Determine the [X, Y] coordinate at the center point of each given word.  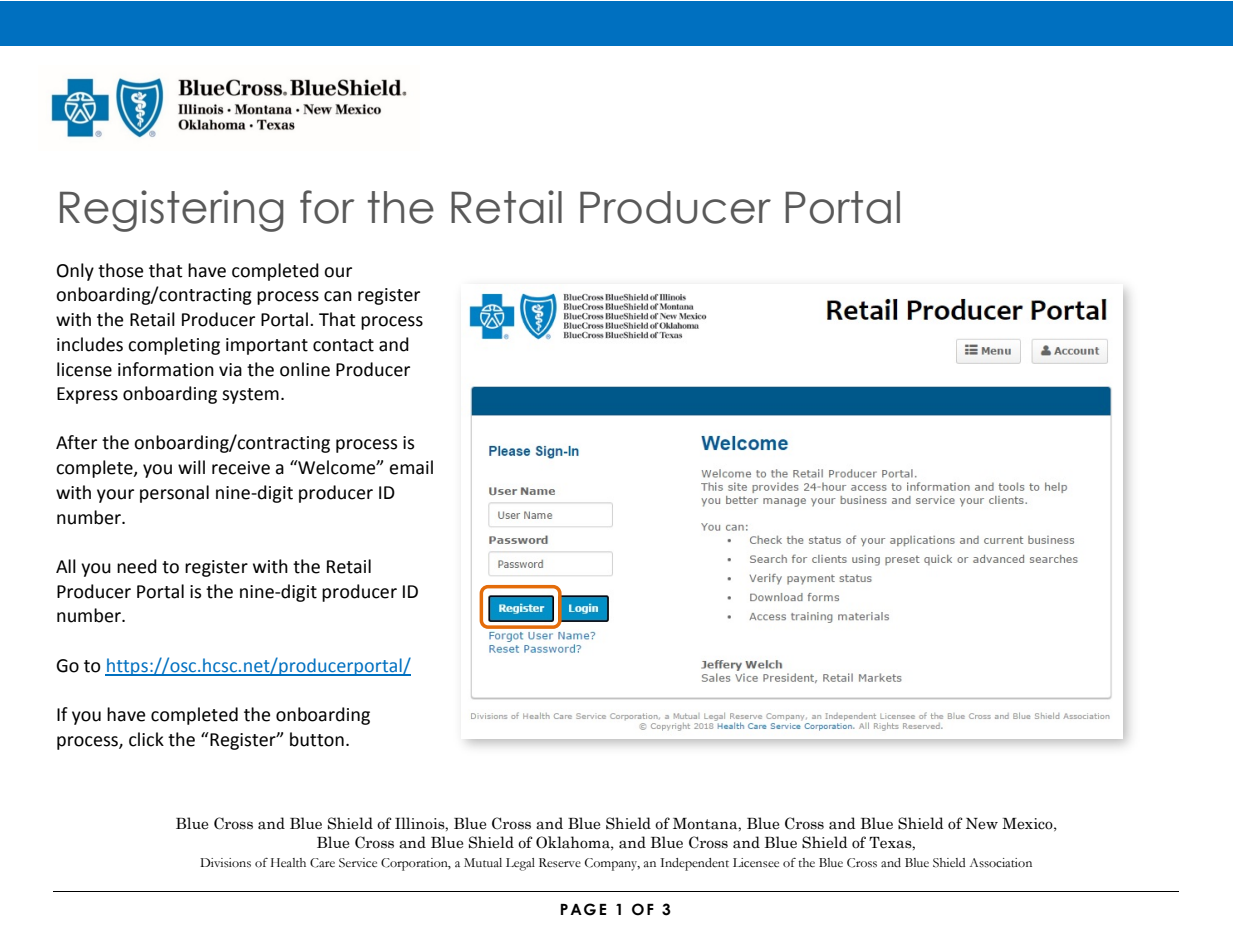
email [411, 467]
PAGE [583, 909]
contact [343, 345]
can [338, 296]
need [137, 566]
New [982, 823]
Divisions [225, 863]
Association [1001, 863]
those [120, 270]
